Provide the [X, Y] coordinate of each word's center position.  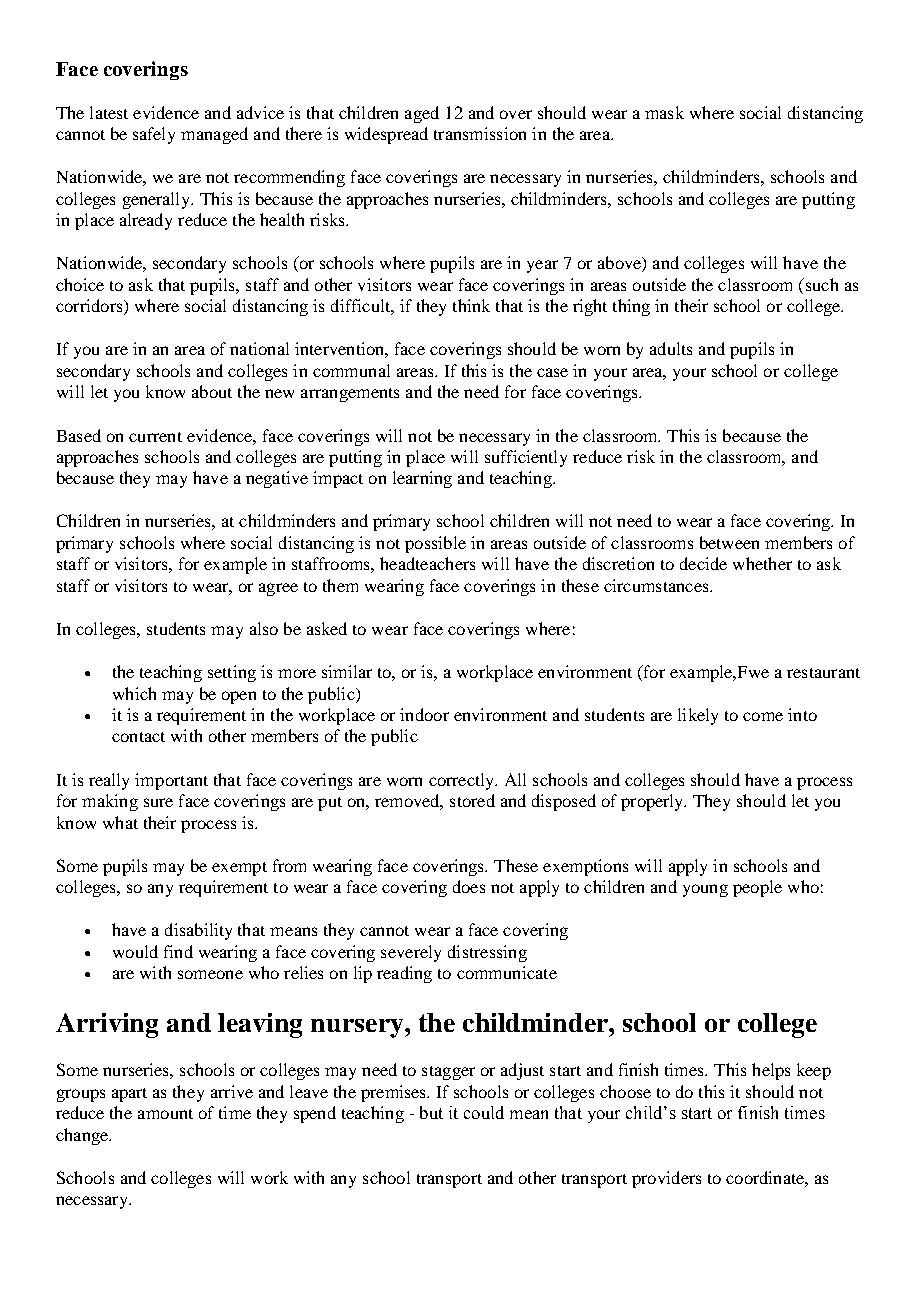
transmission [480, 133]
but [431, 1112]
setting [232, 673]
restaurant [823, 673]
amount [165, 1114]
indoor [424, 714]
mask [664, 112]
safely [154, 135]
